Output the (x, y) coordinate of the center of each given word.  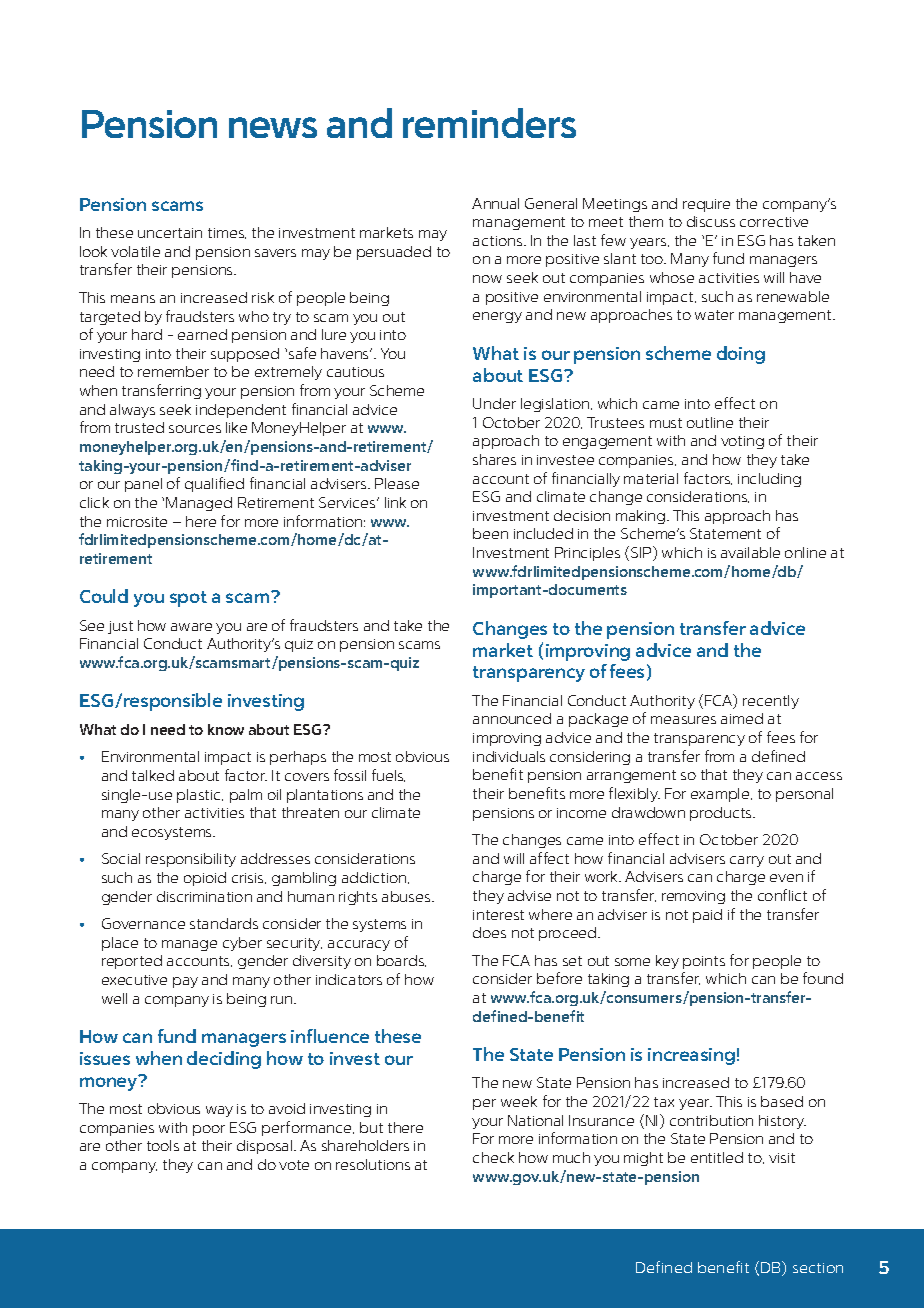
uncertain (170, 233)
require (706, 205)
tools (163, 1145)
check (493, 1157)
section (818, 1268)
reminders (489, 123)
